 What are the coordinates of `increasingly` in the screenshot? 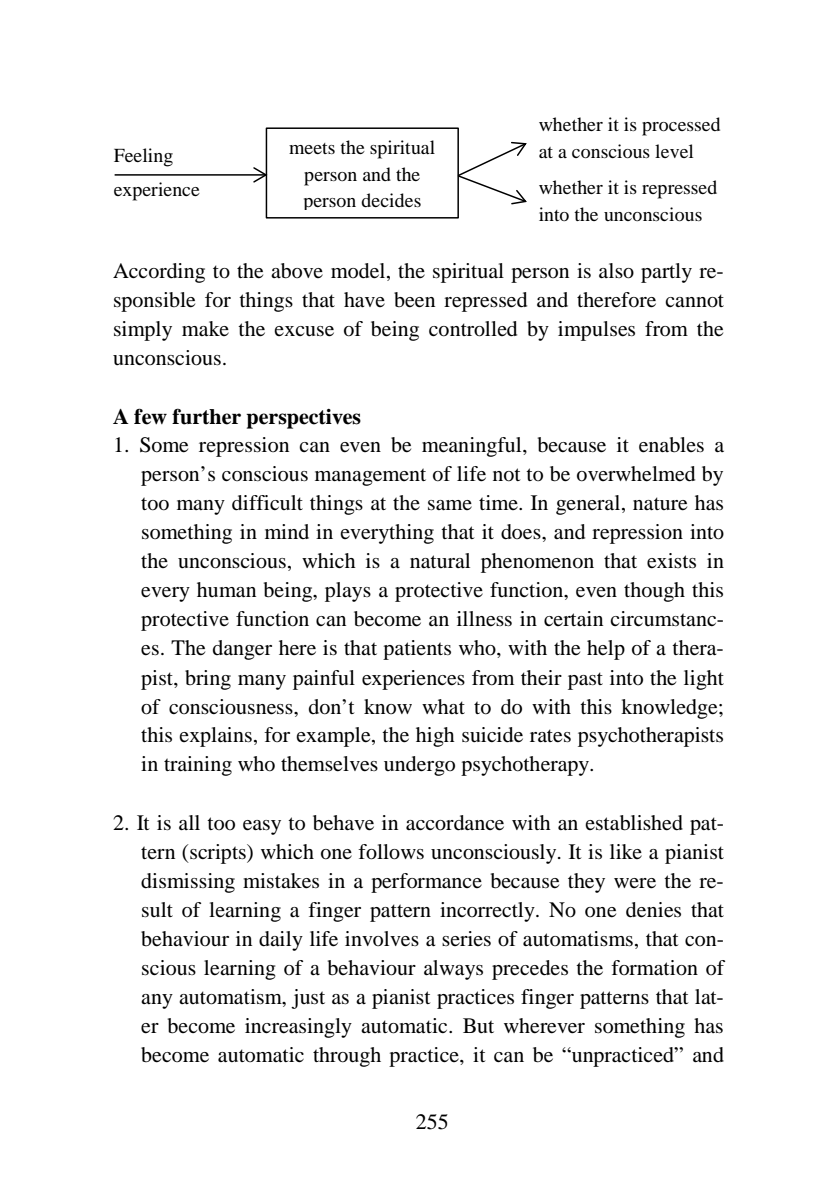 It's located at (298, 1028).
